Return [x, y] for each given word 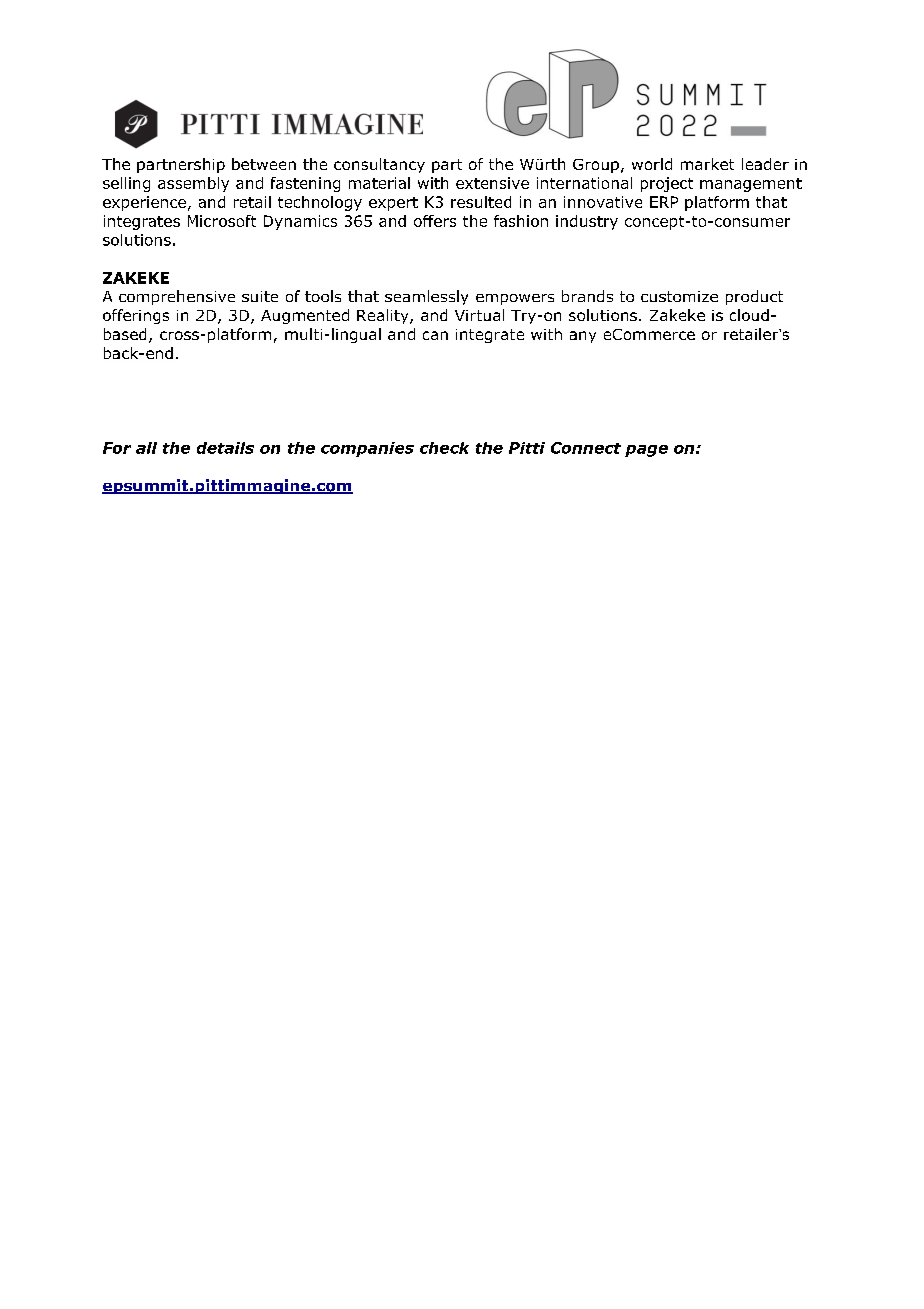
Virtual [479, 315]
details [225, 448]
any [583, 337]
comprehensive [177, 297]
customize [679, 296]
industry [587, 222]
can [435, 335]
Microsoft [222, 221]
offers [435, 221]
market [707, 164]
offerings [136, 316]
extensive [492, 183]
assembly [193, 184]
